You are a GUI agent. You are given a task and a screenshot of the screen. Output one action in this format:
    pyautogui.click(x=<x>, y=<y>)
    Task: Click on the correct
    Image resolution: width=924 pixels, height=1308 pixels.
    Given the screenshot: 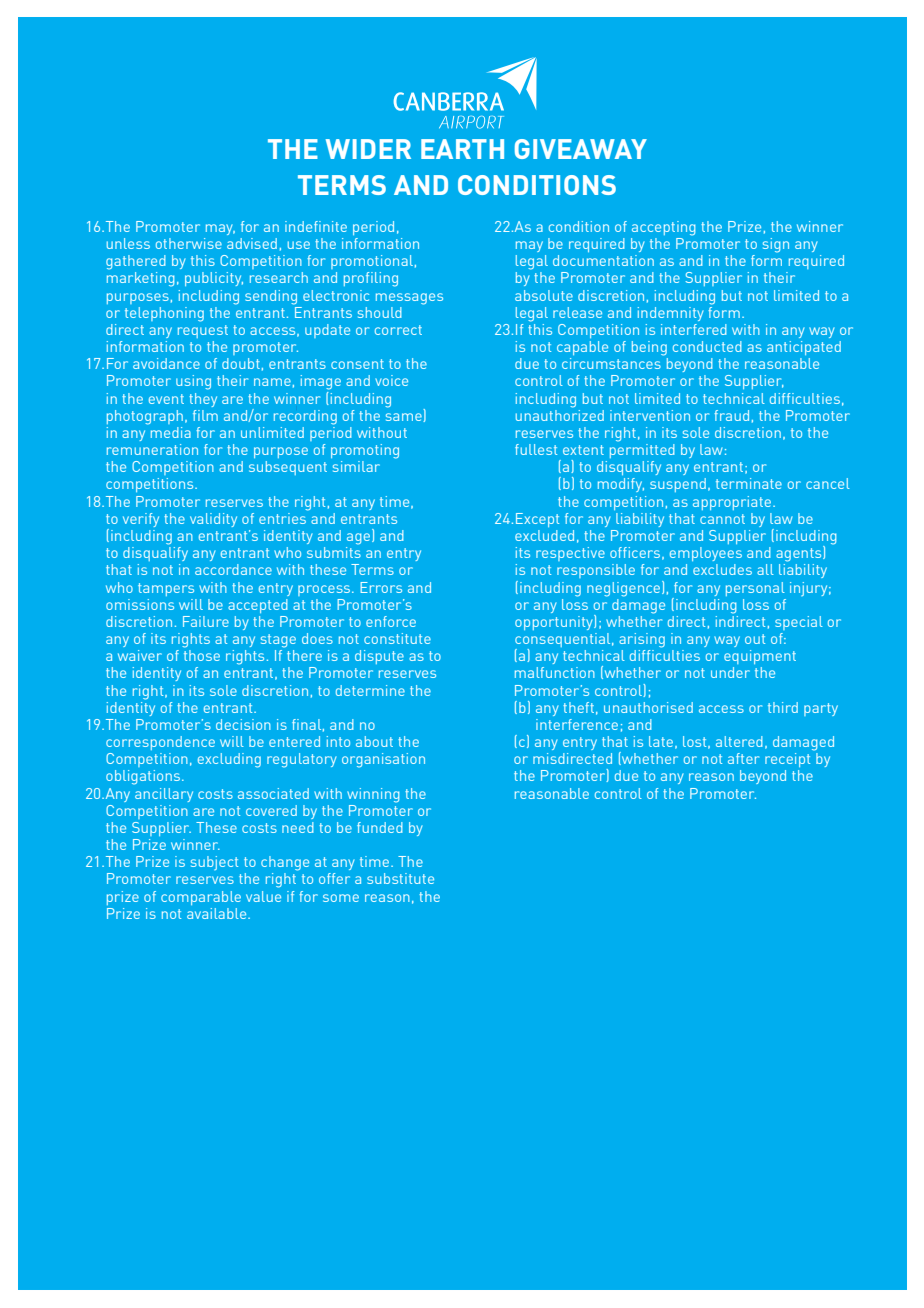 What is the action you would take?
    pyautogui.click(x=398, y=330)
